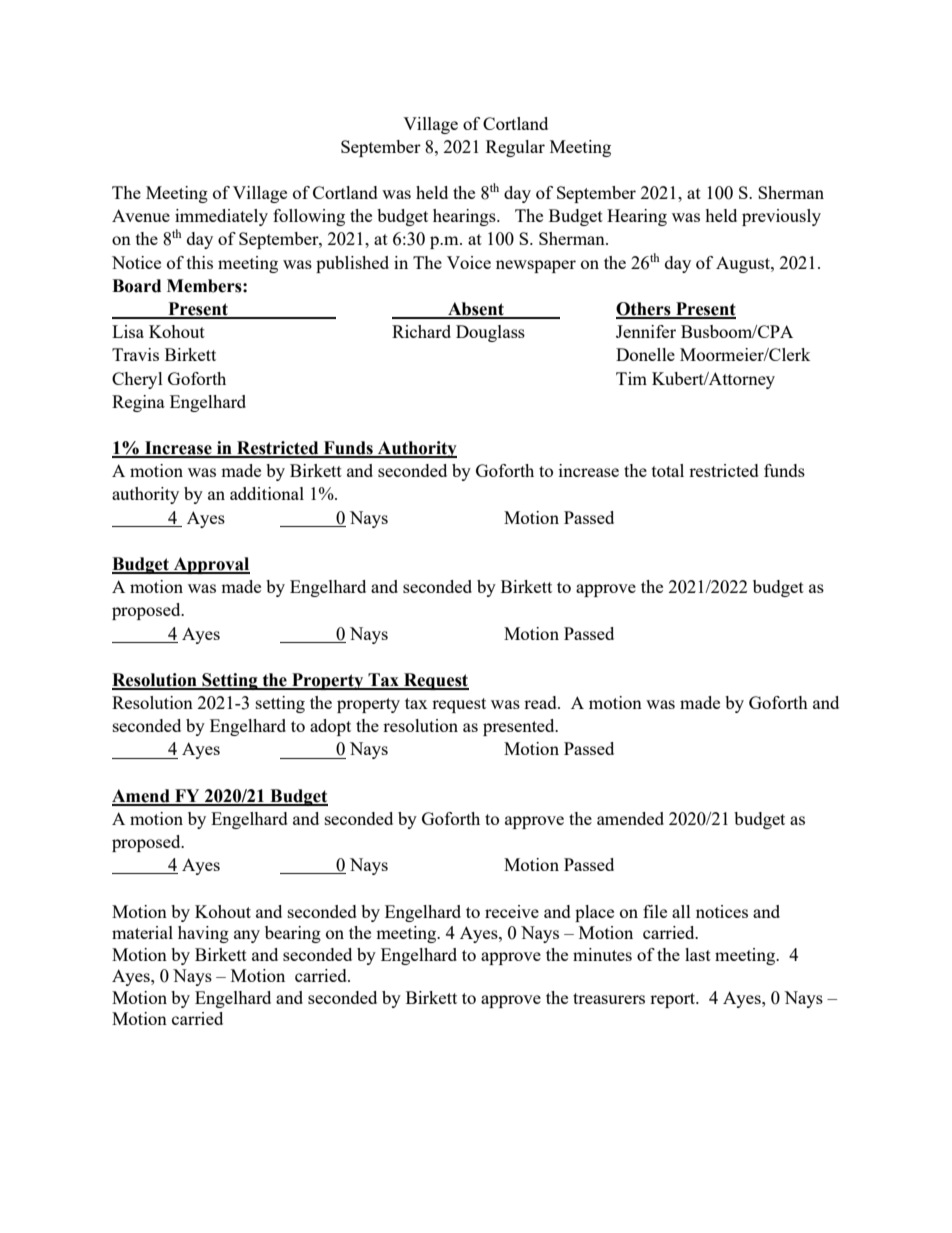 This document has width=952, height=1233. Describe the element at coordinates (698, 954) in the document. I see `last` at that location.
